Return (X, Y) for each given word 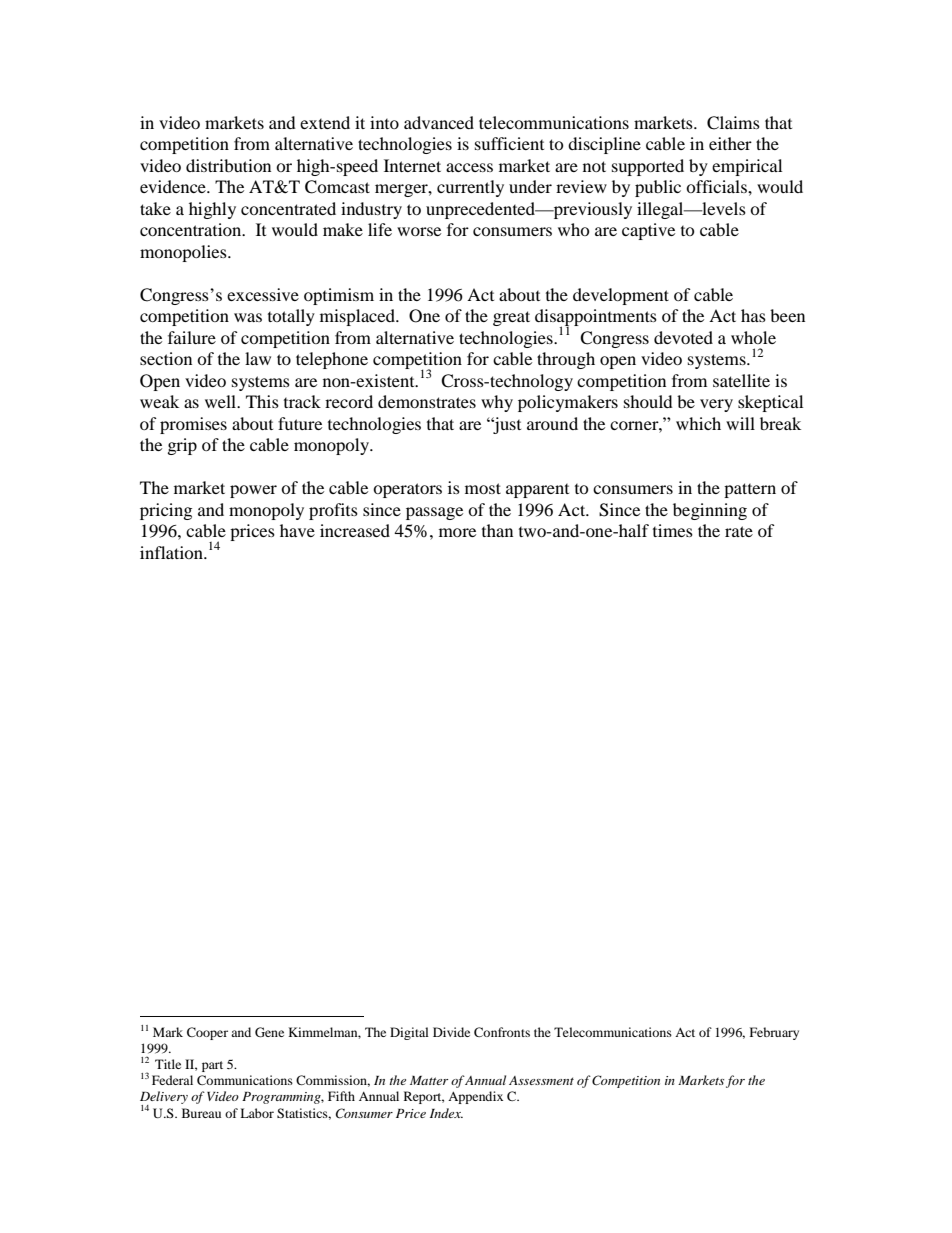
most (483, 488)
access (469, 167)
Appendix (475, 1097)
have (297, 530)
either (730, 143)
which (698, 423)
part (212, 1066)
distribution (228, 165)
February (774, 1033)
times (673, 530)
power (253, 491)
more (457, 532)
